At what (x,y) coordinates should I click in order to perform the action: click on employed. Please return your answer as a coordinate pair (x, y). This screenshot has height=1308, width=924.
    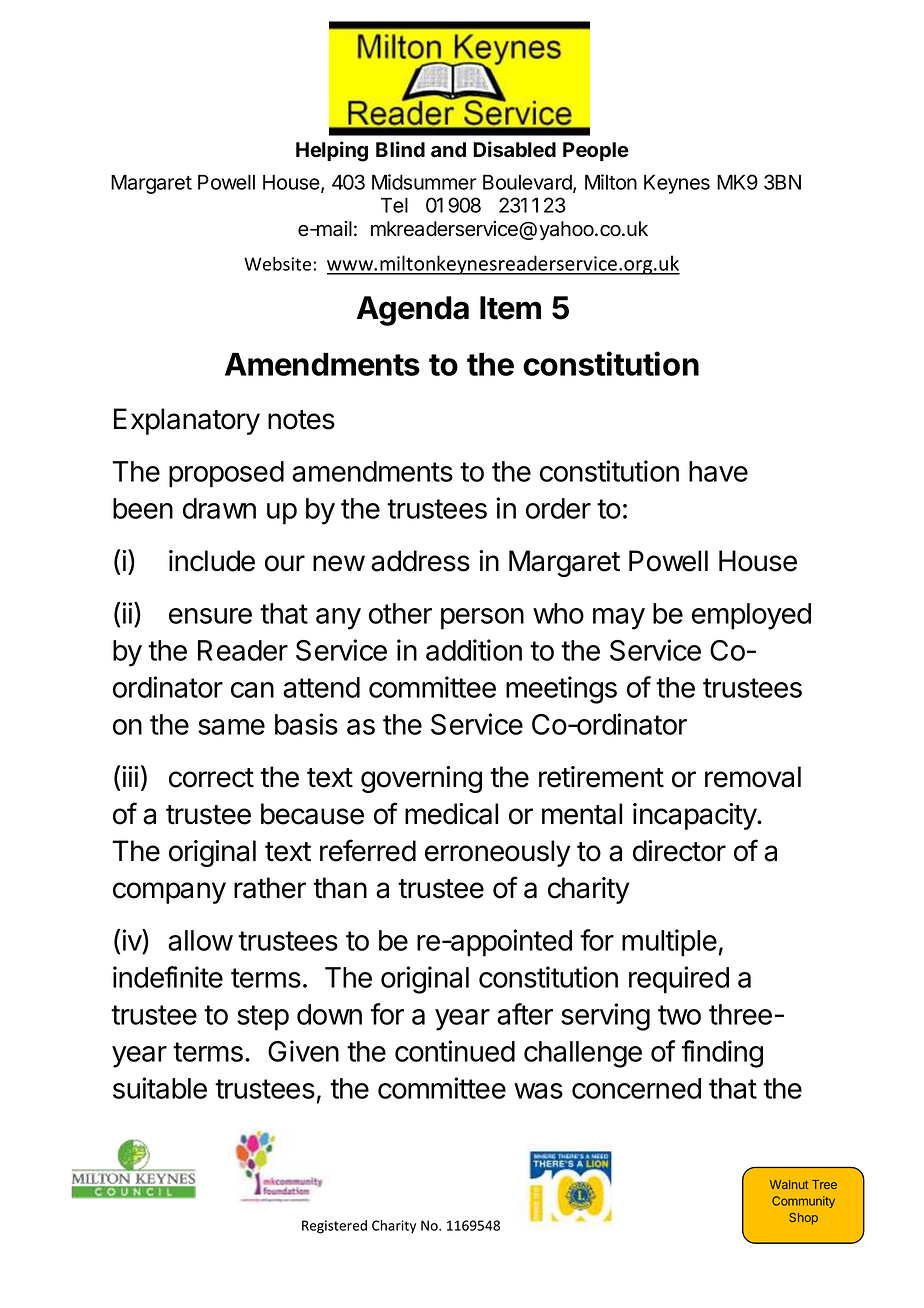
    Looking at the image, I should click on (751, 616).
